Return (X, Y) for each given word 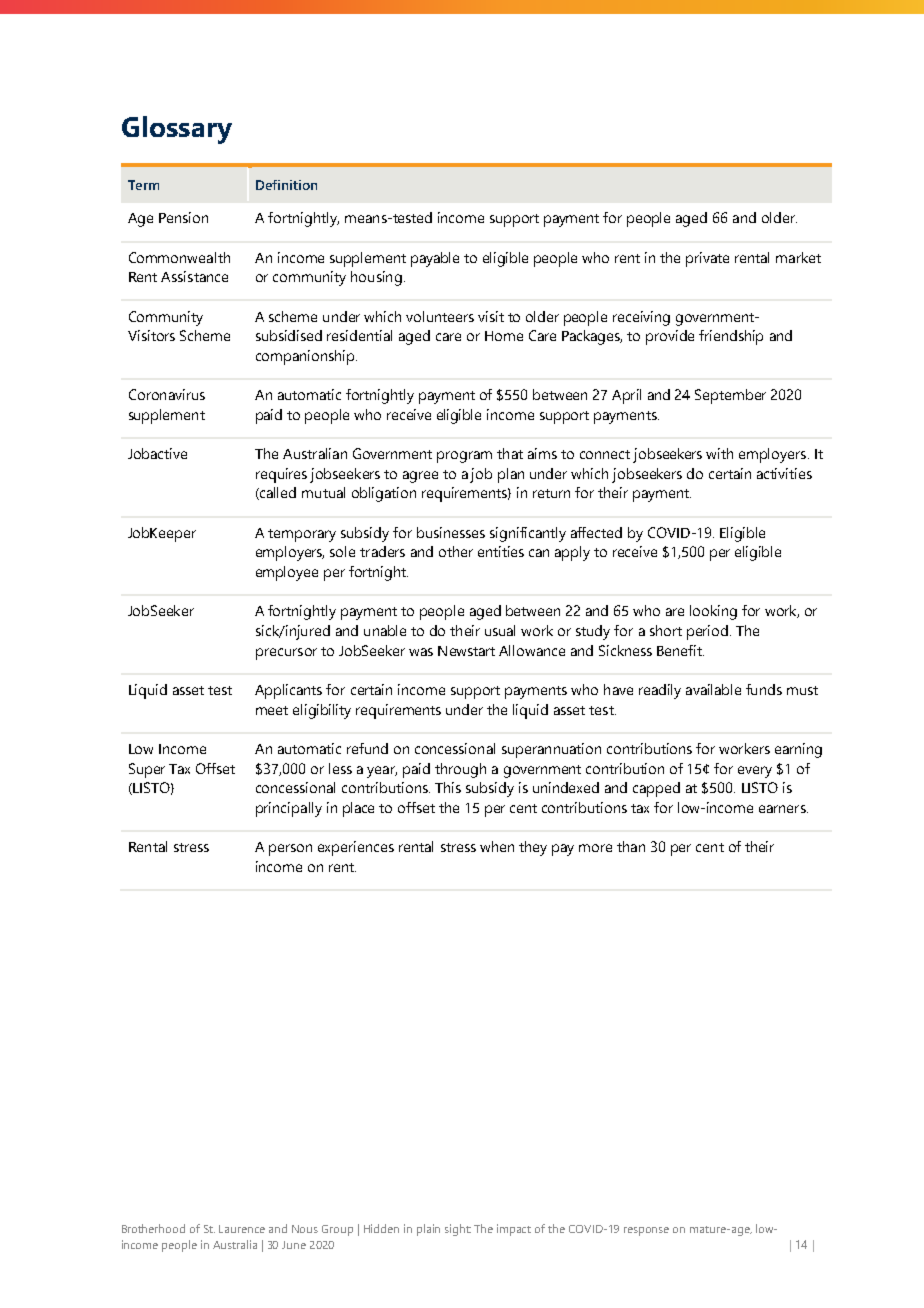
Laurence (242, 1229)
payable (435, 259)
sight (458, 1230)
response (646, 1231)
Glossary (177, 130)
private (707, 259)
